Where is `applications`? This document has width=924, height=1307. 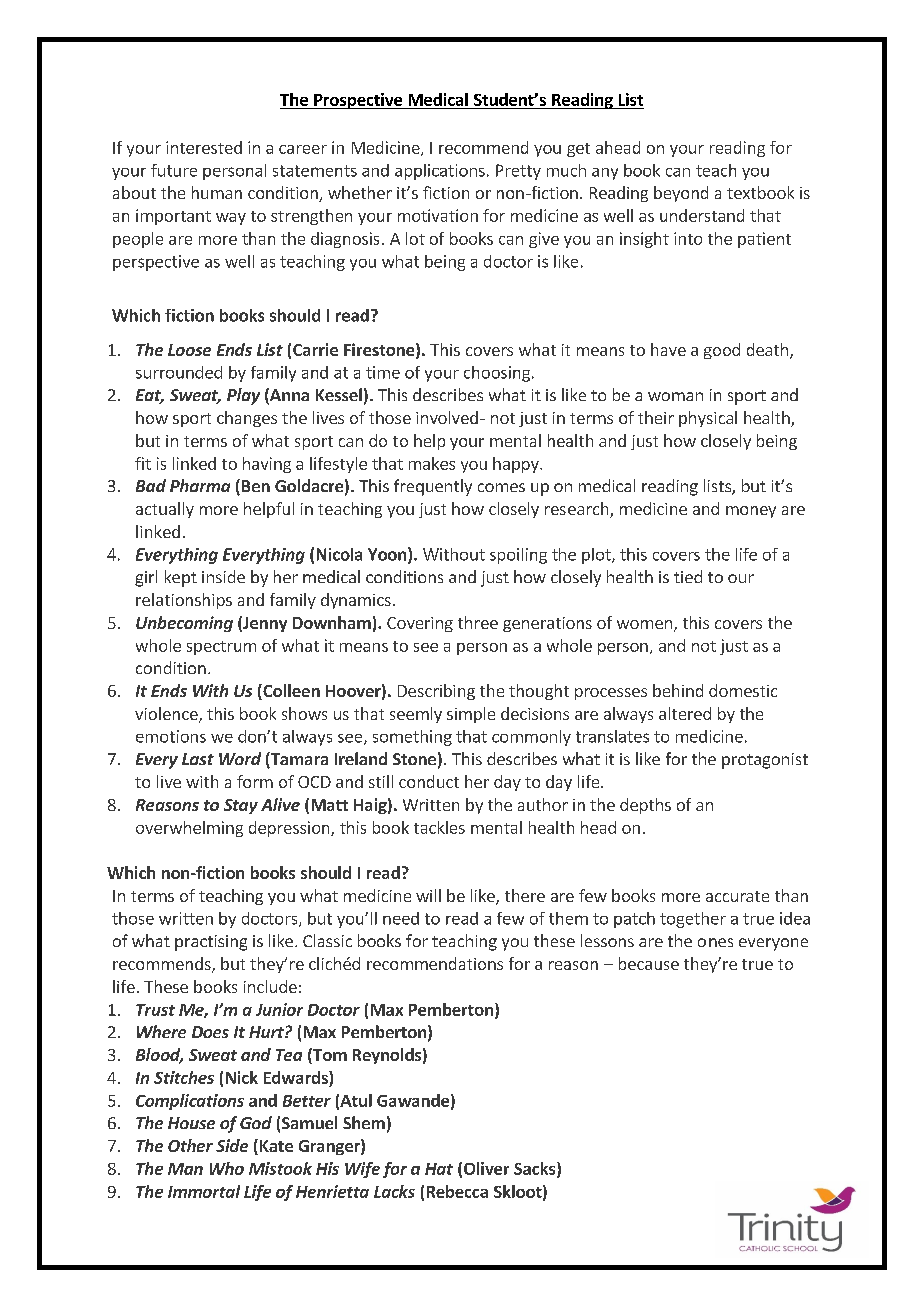
applications is located at coordinates (440, 172).
